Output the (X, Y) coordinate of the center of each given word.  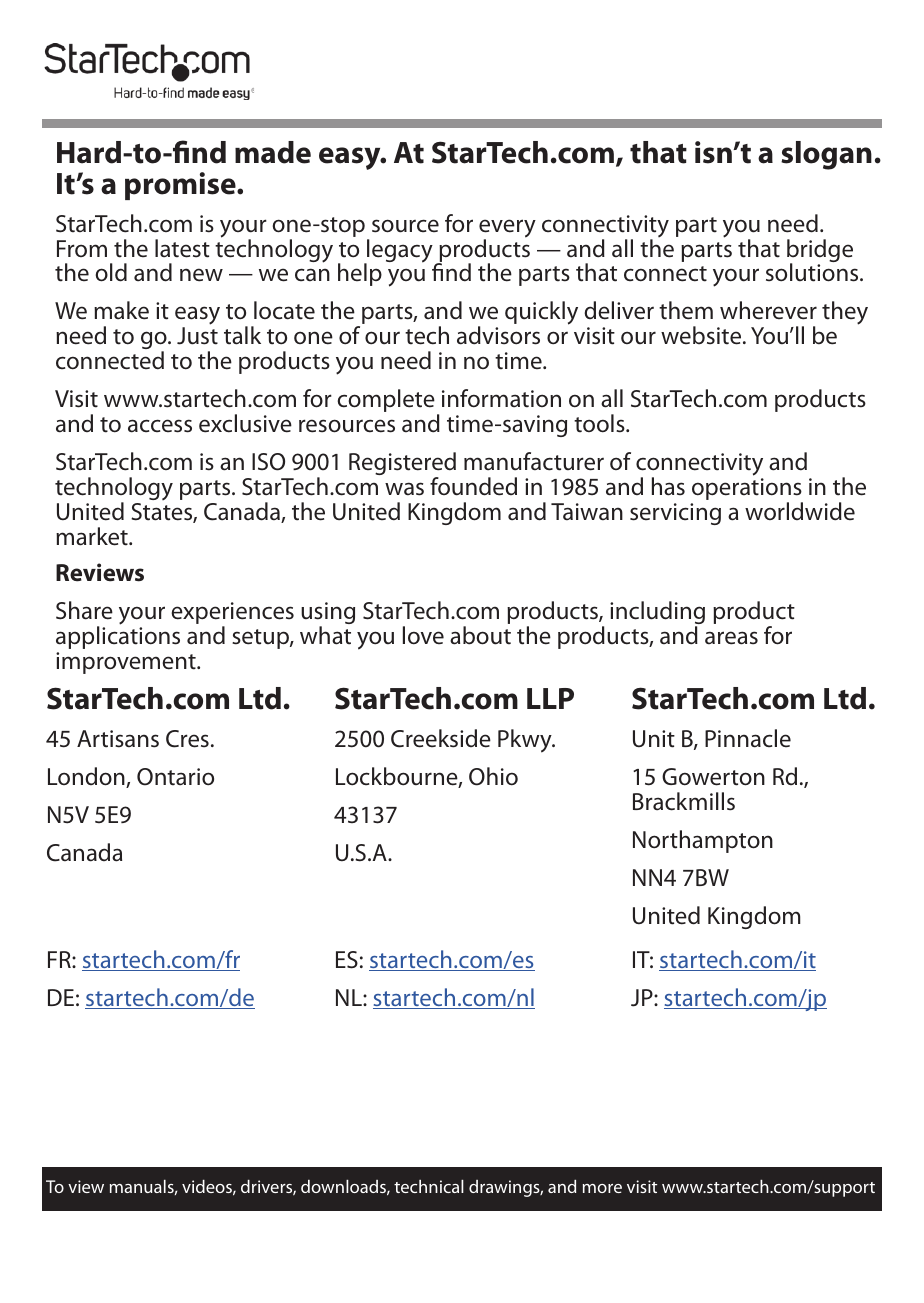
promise (181, 186)
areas (731, 638)
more (602, 1188)
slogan (826, 155)
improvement (127, 663)
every (507, 229)
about (480, 635)
